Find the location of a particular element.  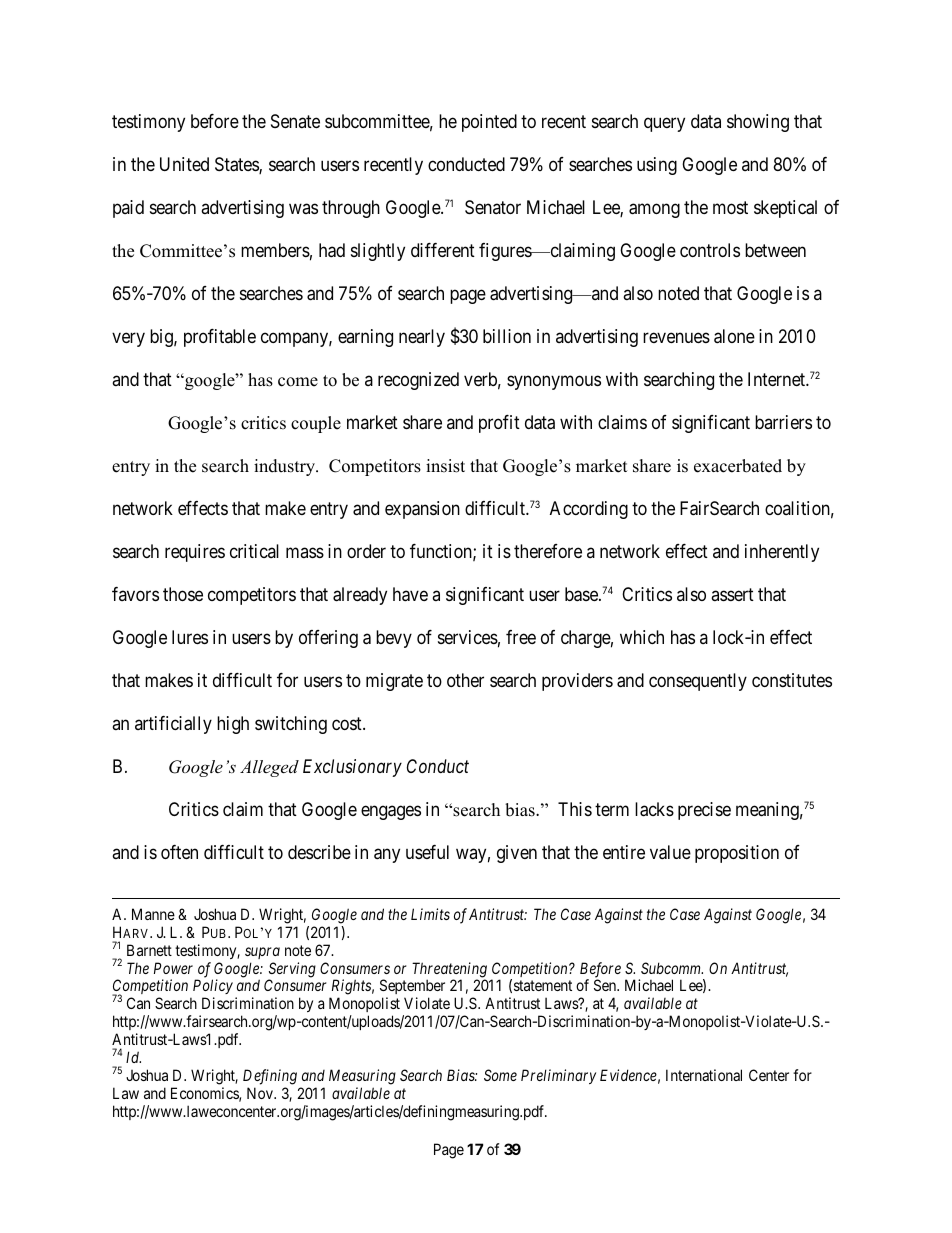

Nov is located at coordinates (261, 1093).
